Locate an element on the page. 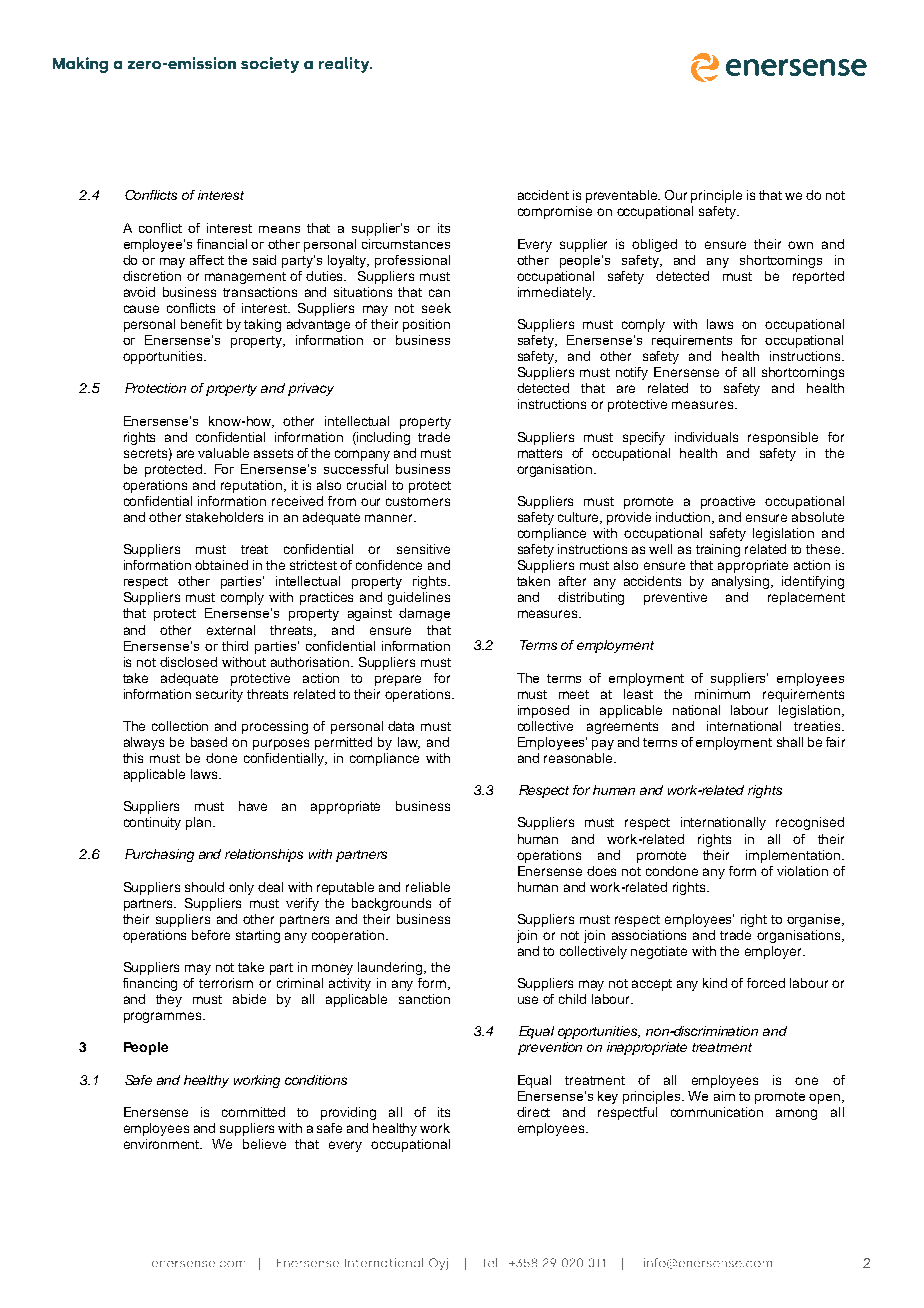  minimum is located at coordinates (722, 694).
